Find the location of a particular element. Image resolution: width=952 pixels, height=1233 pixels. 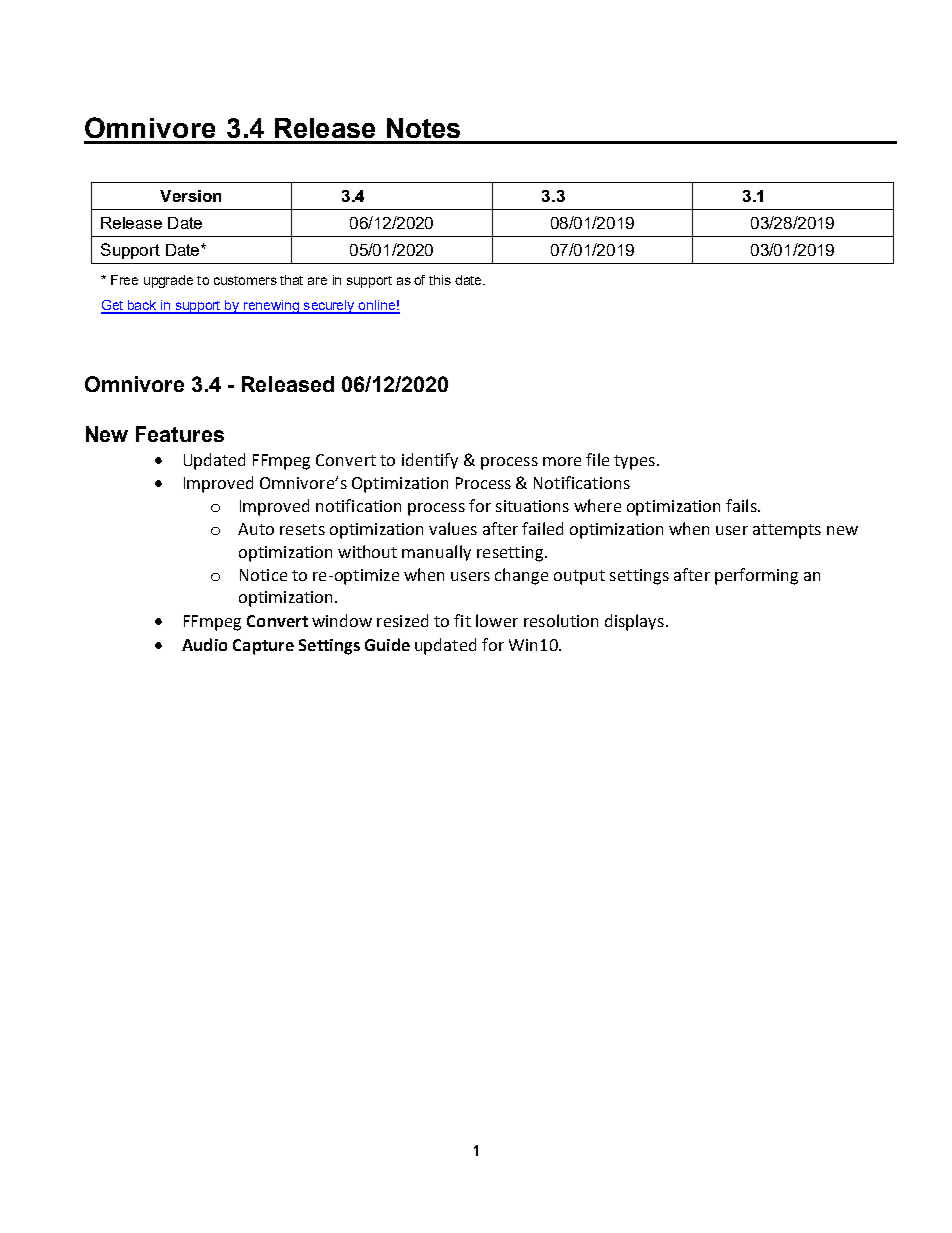

Auto is located at coordinates (256, 529).
